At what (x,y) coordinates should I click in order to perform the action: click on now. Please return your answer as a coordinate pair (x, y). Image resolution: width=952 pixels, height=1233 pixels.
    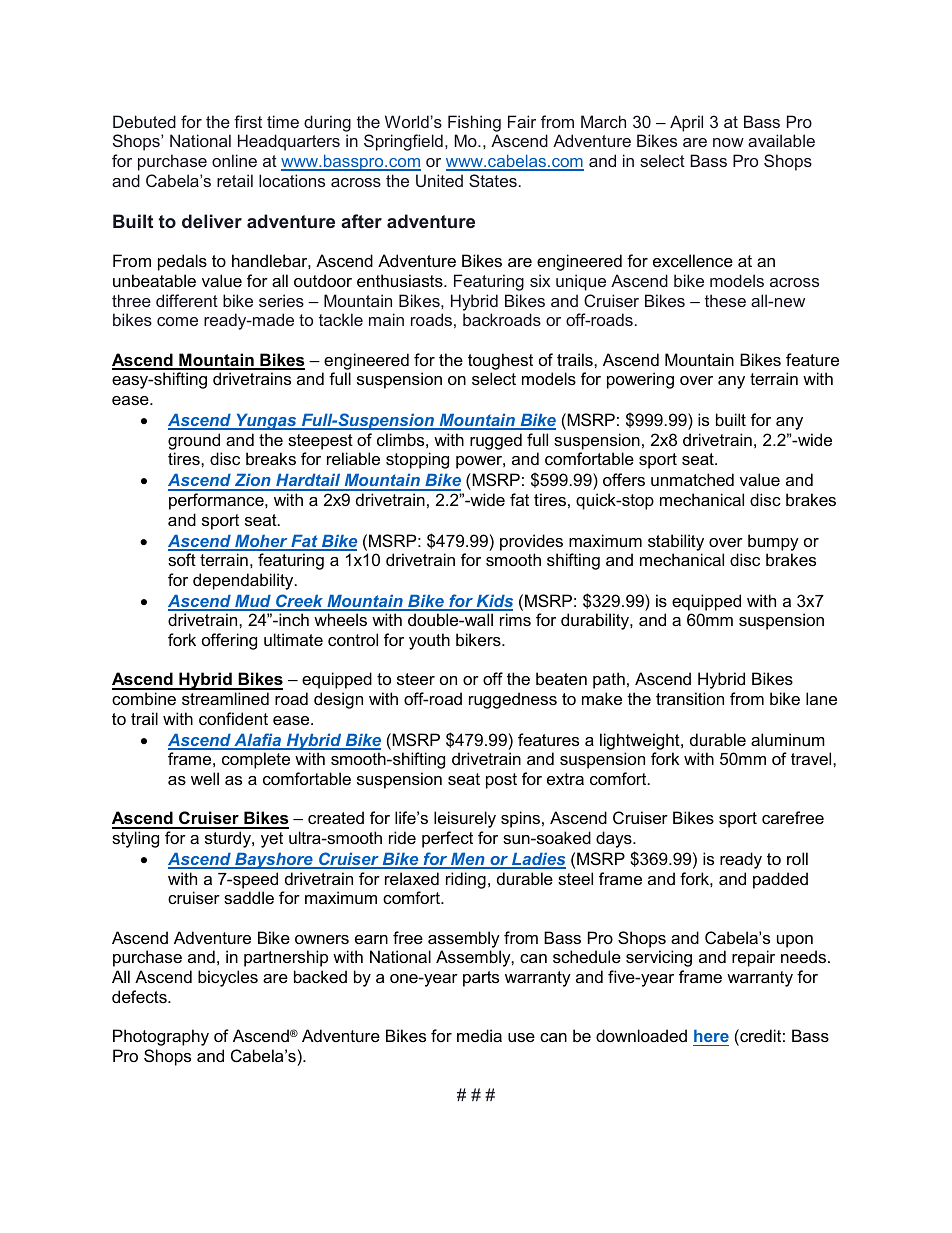
    Looking at the image, I should click on (728, 142).
